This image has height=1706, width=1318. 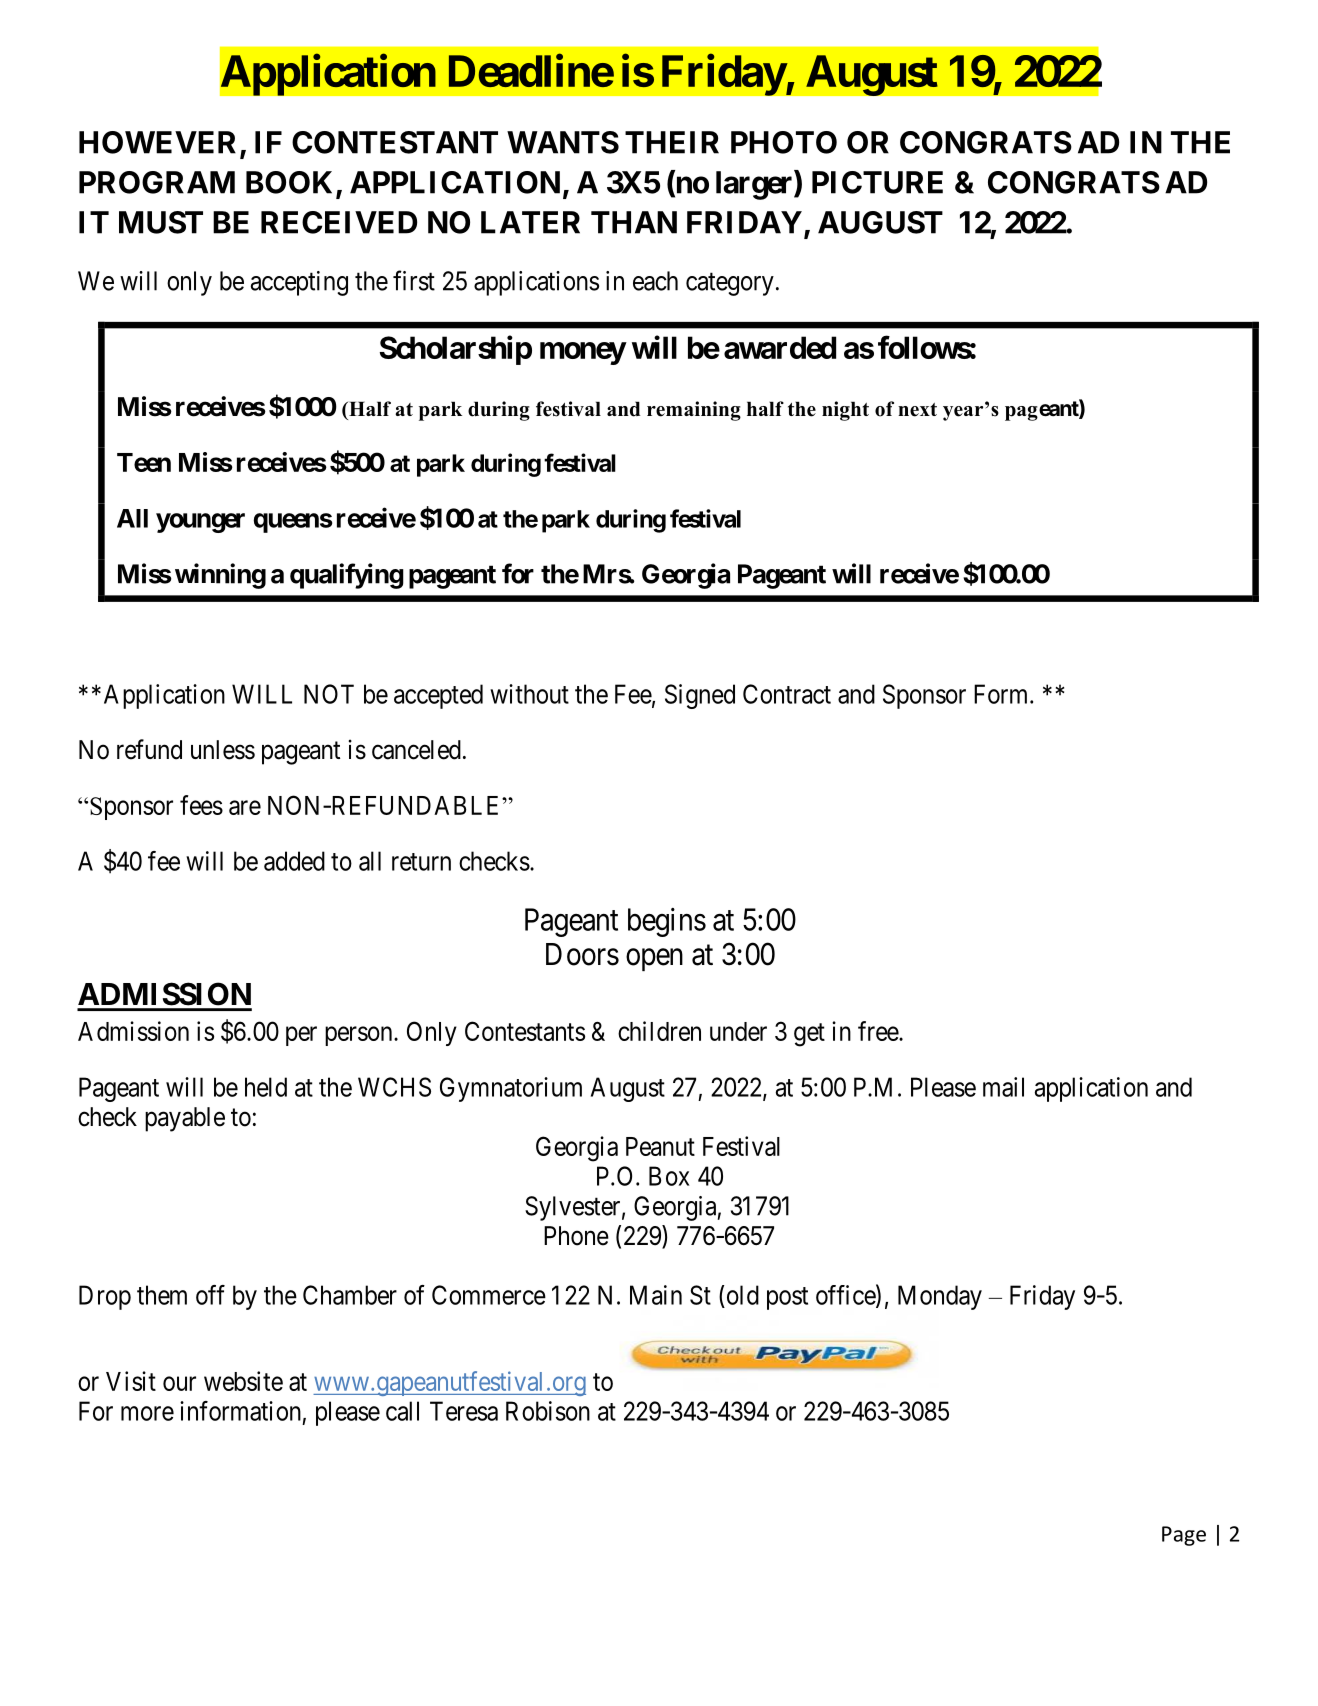 I want to click on Contract, so click(x=787, y=694).
